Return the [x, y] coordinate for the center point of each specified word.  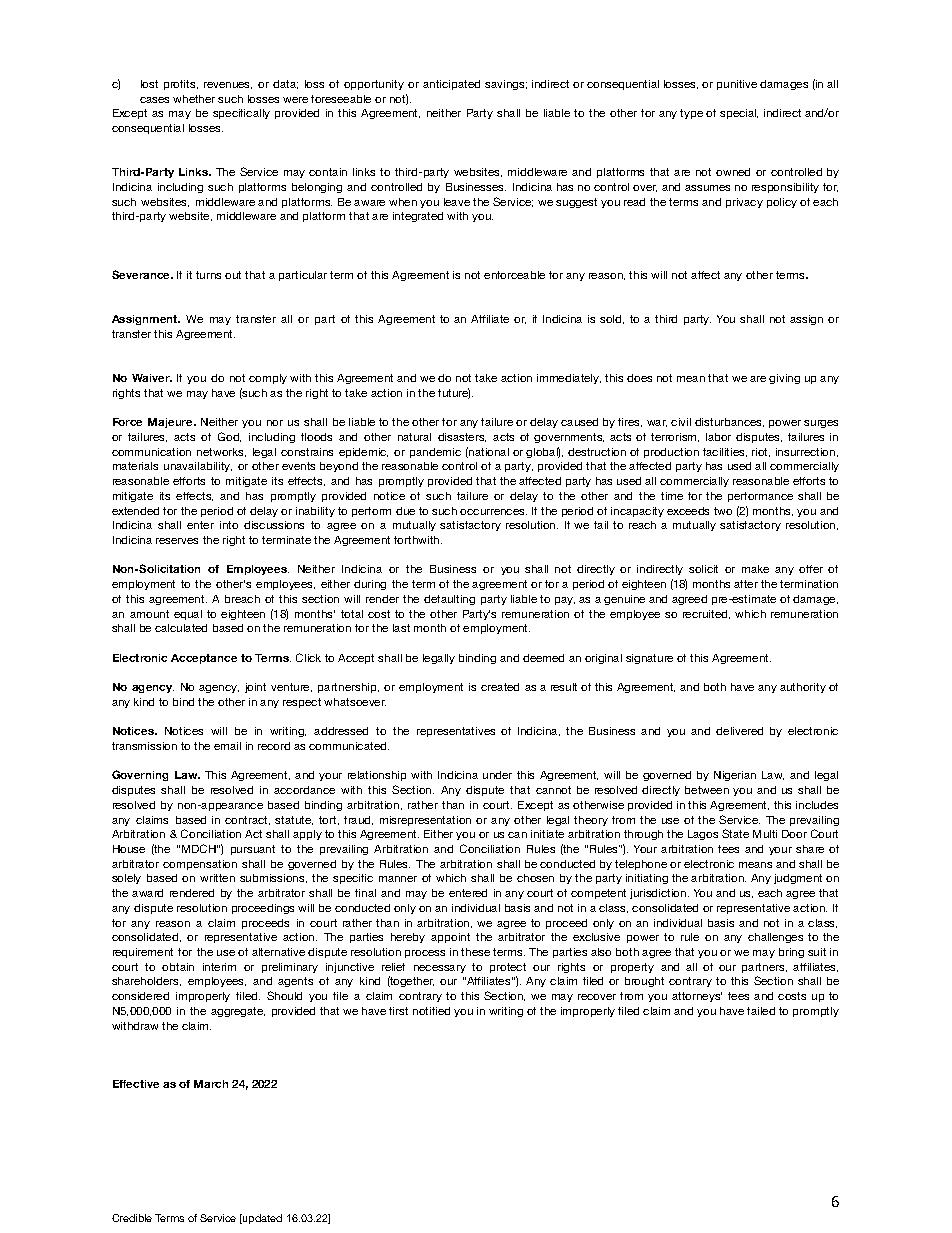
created [500, 687]
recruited [706, 614]
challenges [775, 938]
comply [268, 379]
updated [261, 1219]
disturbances [729, 422]
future [454, 393]
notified [431, 1011]
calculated [181, 628]
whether [194, 99]
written [217, 878]
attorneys [697, 997]
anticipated [451, 85]
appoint [450, 938]
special [739, 114]
